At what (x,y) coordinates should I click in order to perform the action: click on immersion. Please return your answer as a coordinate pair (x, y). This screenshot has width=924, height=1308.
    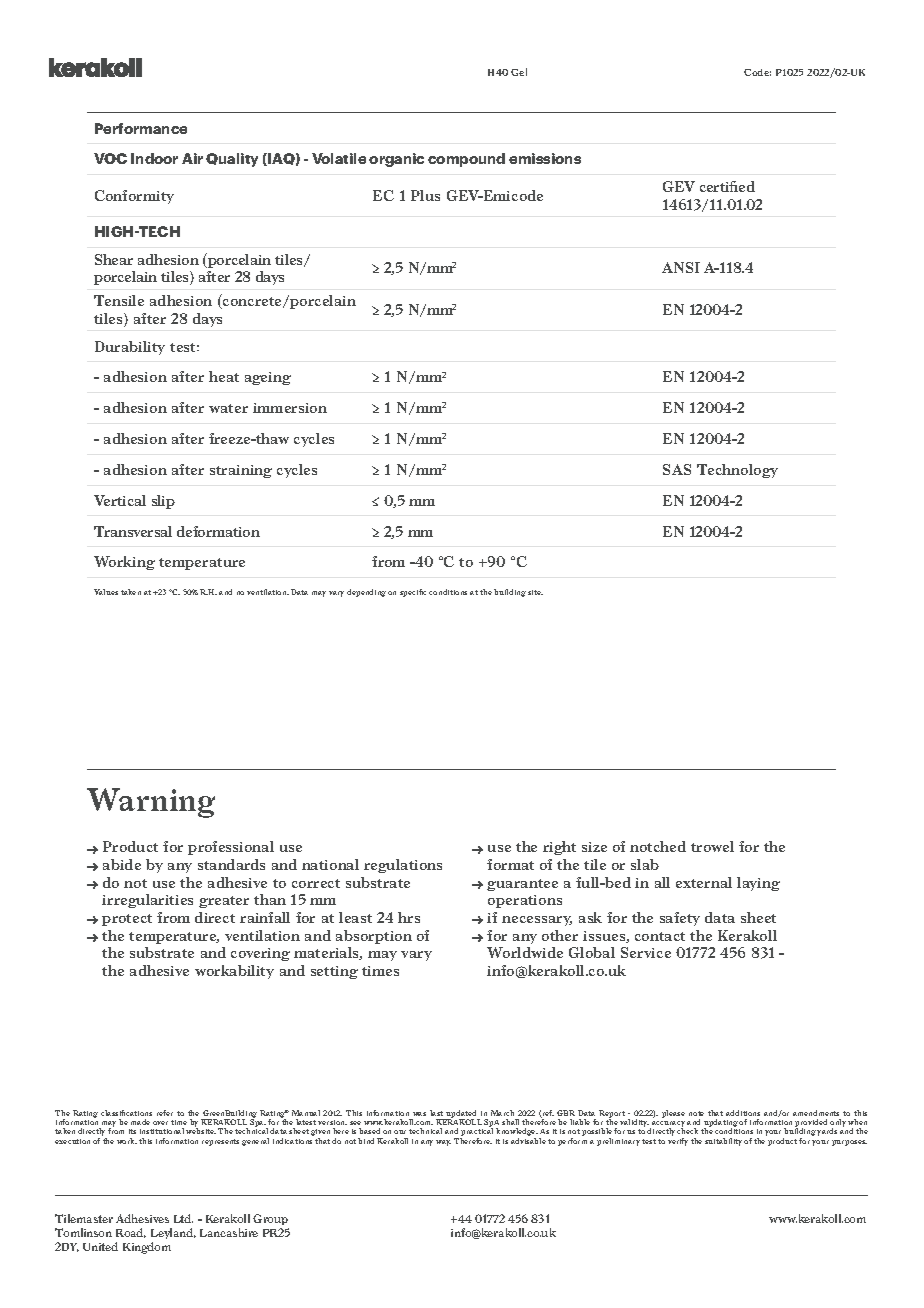
    Looking at the image, I should click on (290, 408).
